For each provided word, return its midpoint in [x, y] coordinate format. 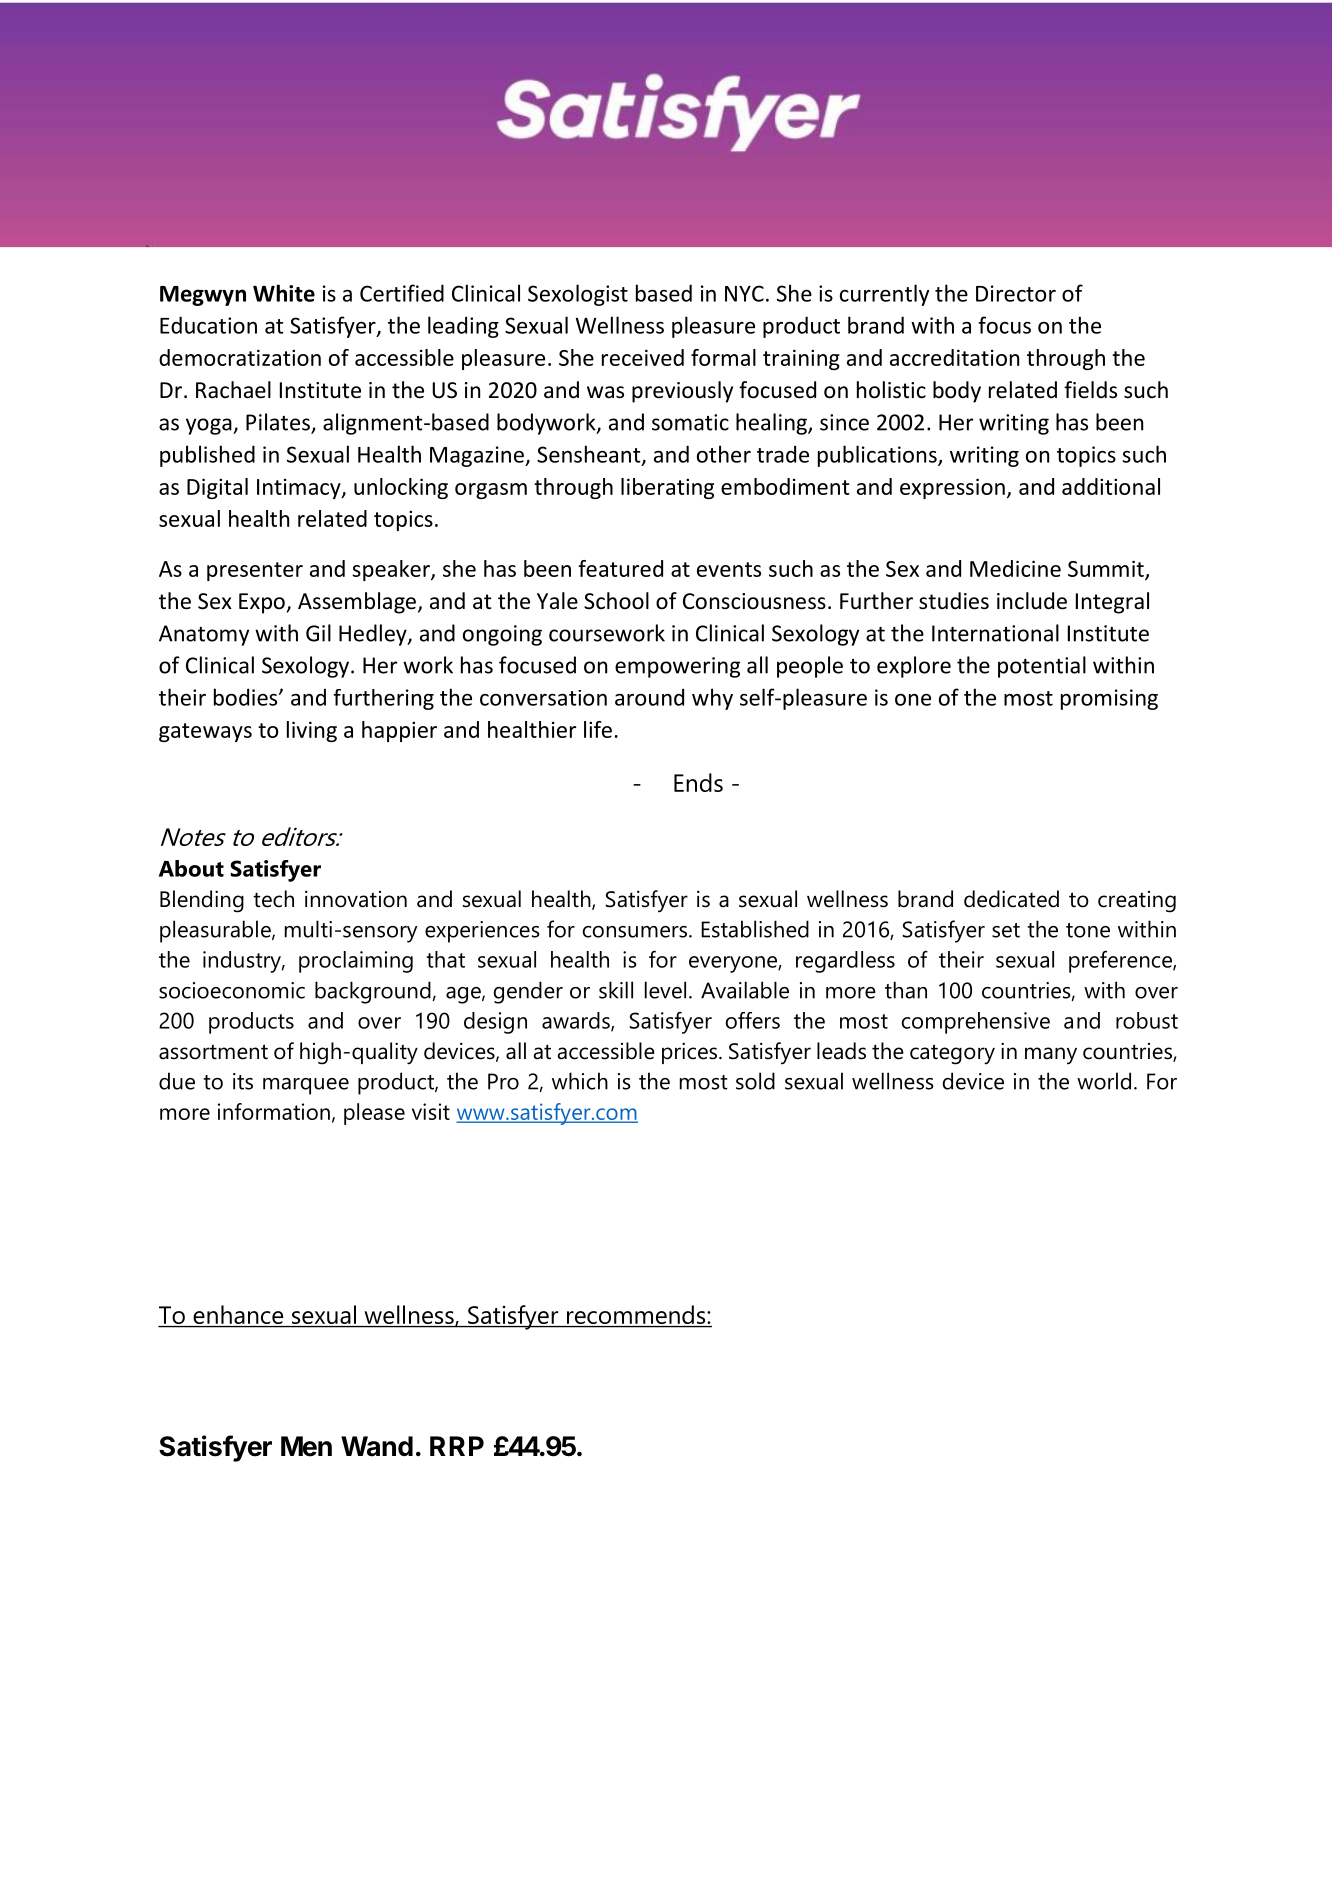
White [284, 293]
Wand [377, 1446]
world [1104, 1081]
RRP [457, 1446]
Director [1016, 293]
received [643, 357]
